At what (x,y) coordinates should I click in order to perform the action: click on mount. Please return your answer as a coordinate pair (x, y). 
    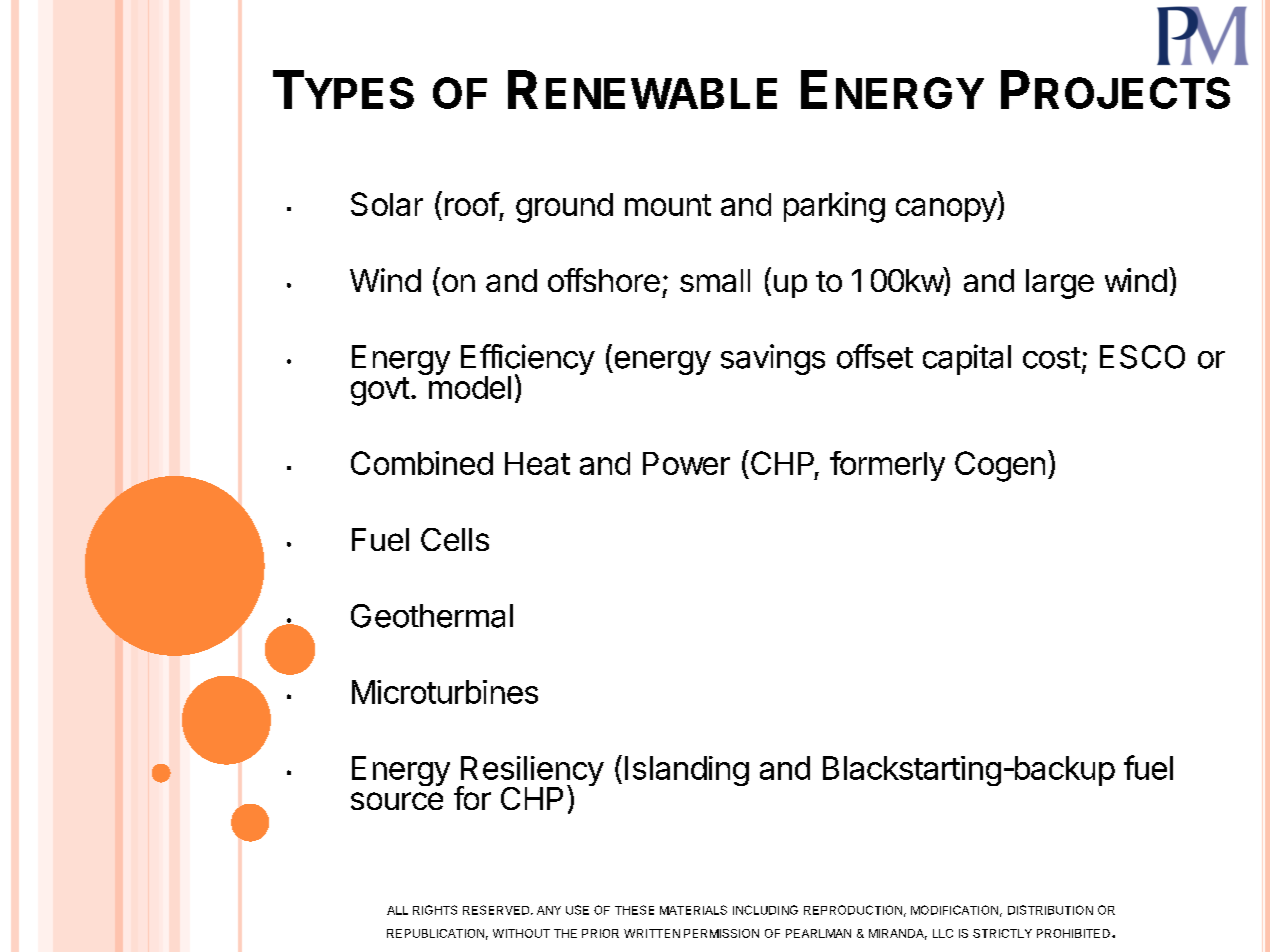
    Looking at the image, I should click on (668, 205).
